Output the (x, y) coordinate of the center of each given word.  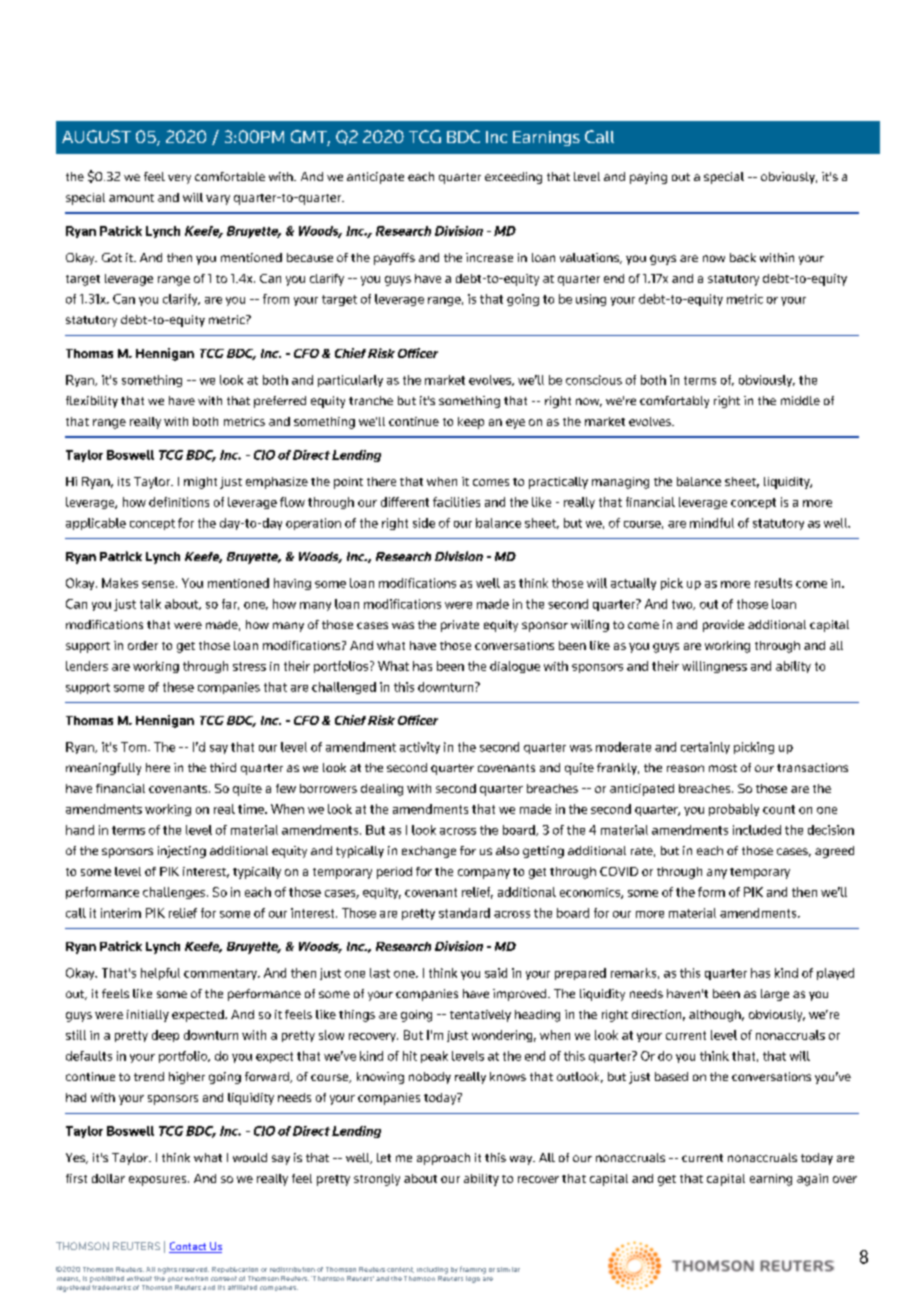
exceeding (513, 178)
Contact (189, 1247)
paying (648, 178)
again (812, 1180)
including (432, 1270)
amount (131, 198)
